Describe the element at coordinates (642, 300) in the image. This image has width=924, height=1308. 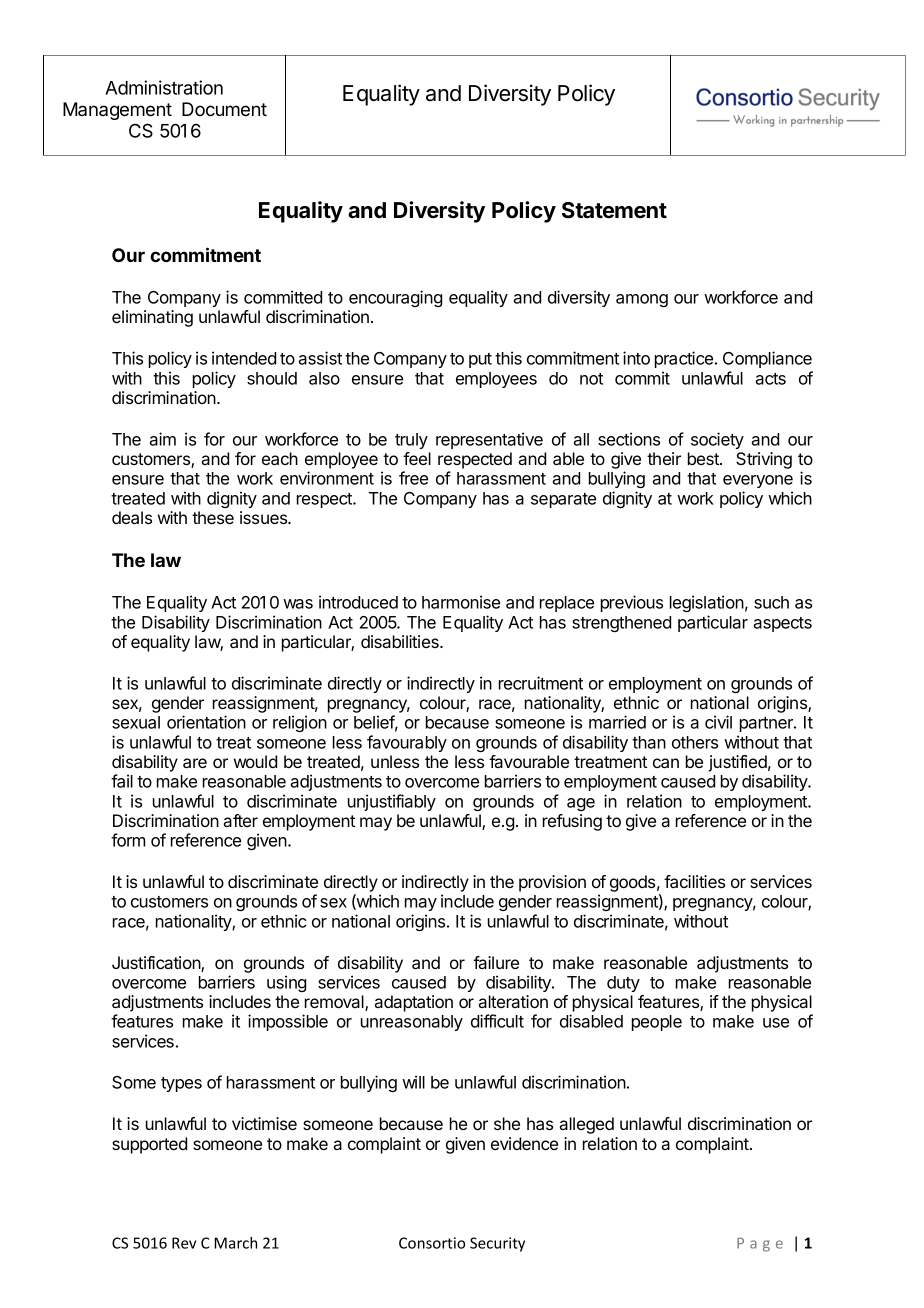
I see `among` at that location.
